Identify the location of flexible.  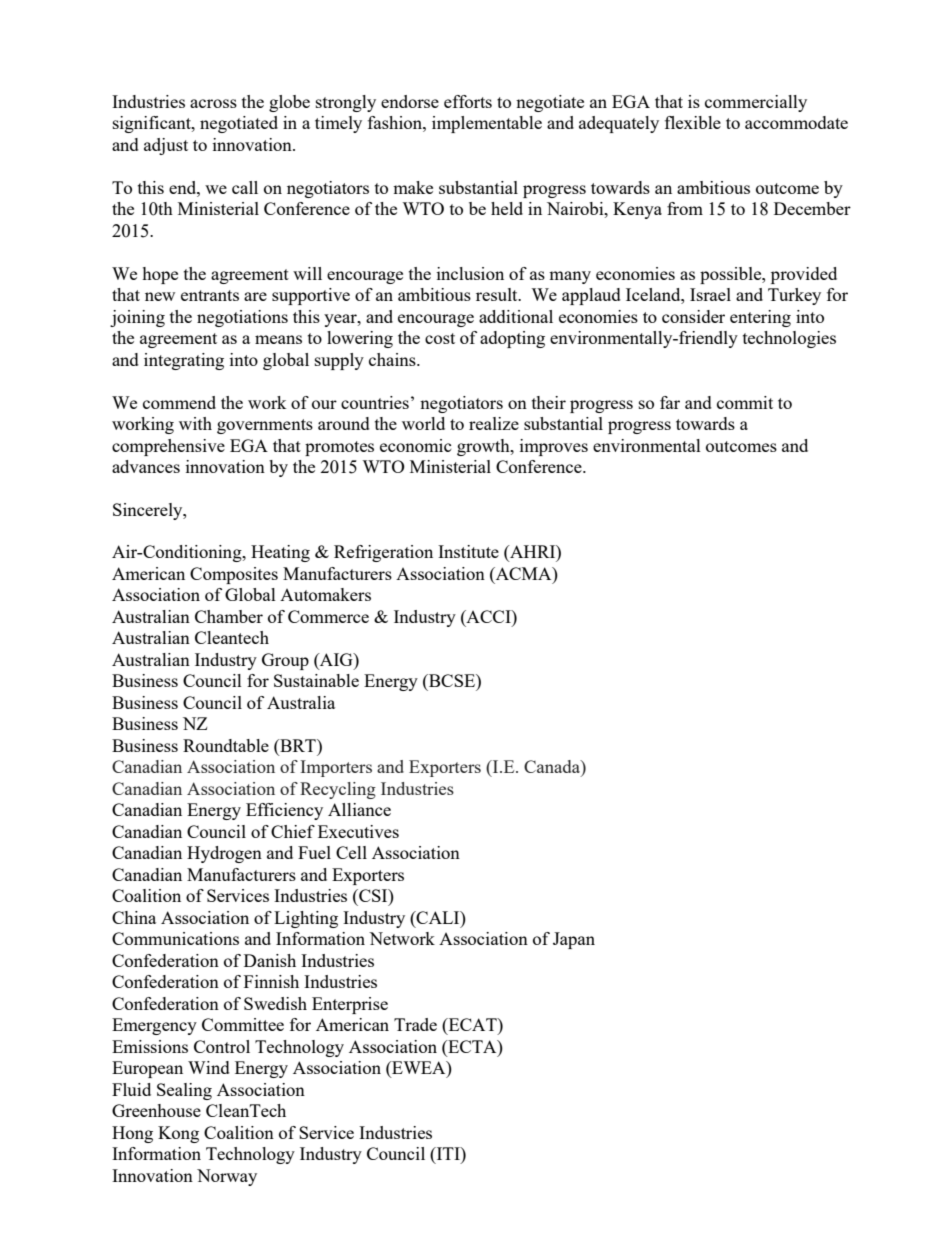
(693, 122).
